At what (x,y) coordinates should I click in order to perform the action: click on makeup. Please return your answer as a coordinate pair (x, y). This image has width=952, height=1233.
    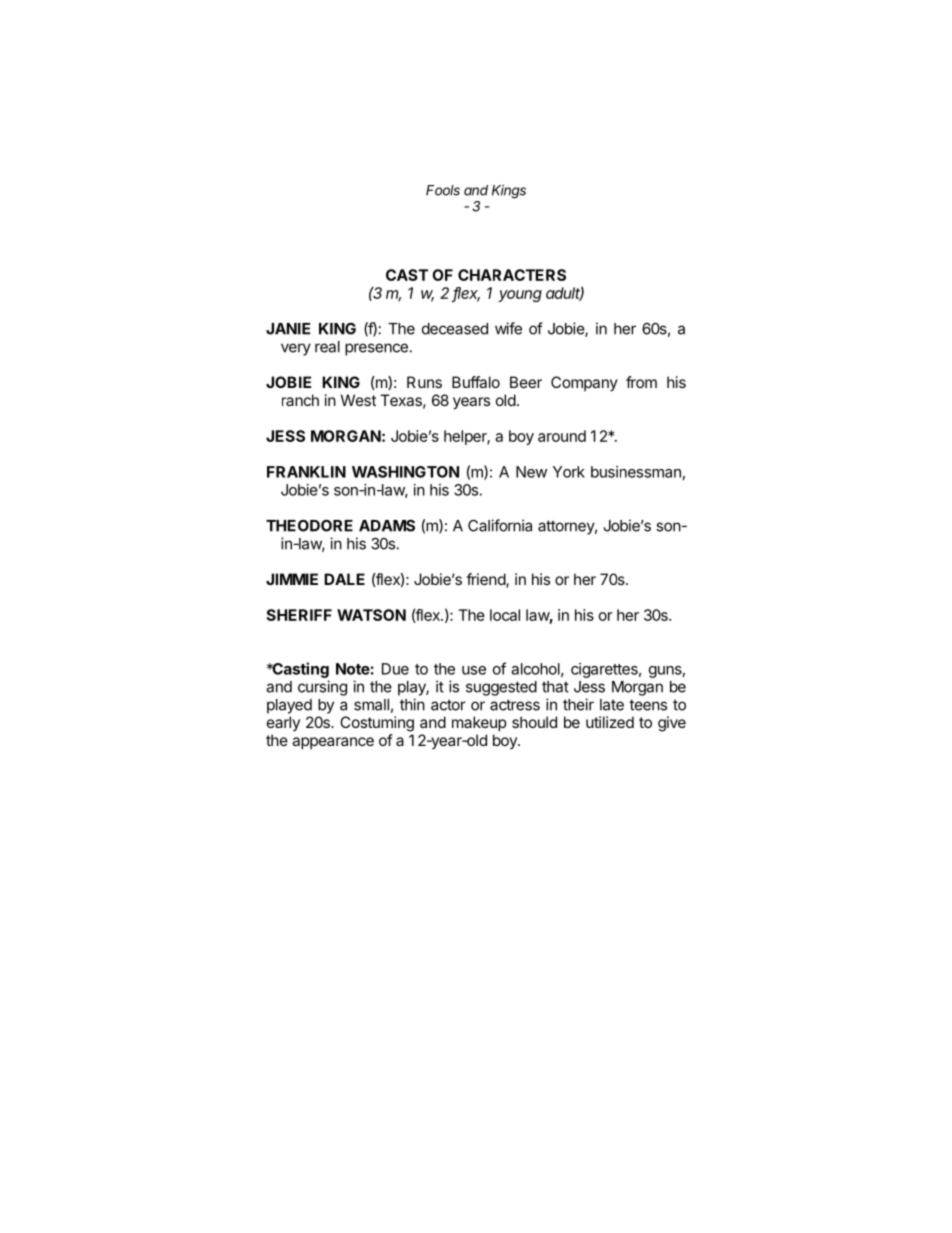
    Looking at the image, I should click on (479, 723).
